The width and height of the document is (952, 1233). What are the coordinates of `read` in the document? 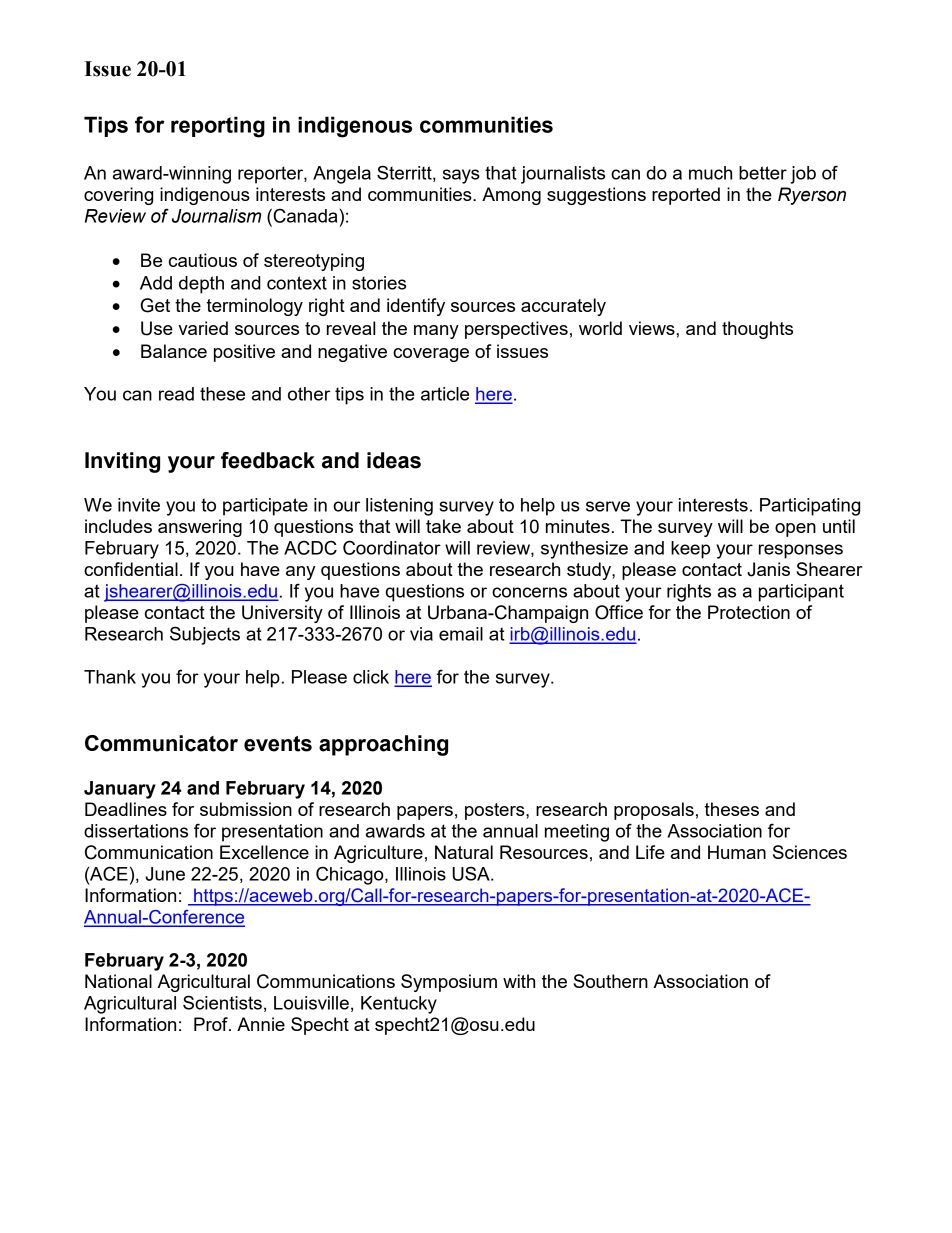 It's located at (176, 394).
